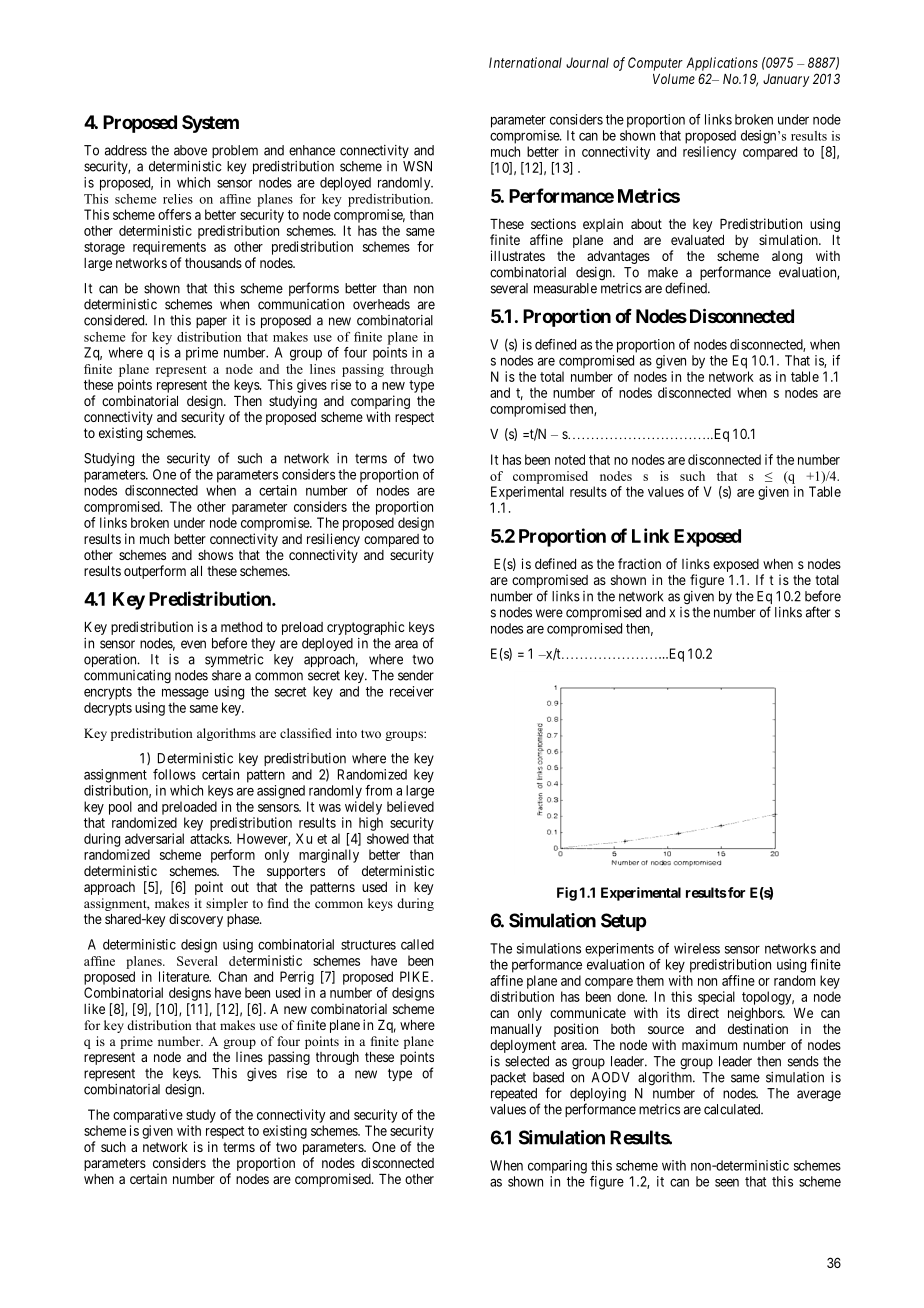 This screenshot has height=1308, width=924. I want to click on comparative, so click(148, 1116).
